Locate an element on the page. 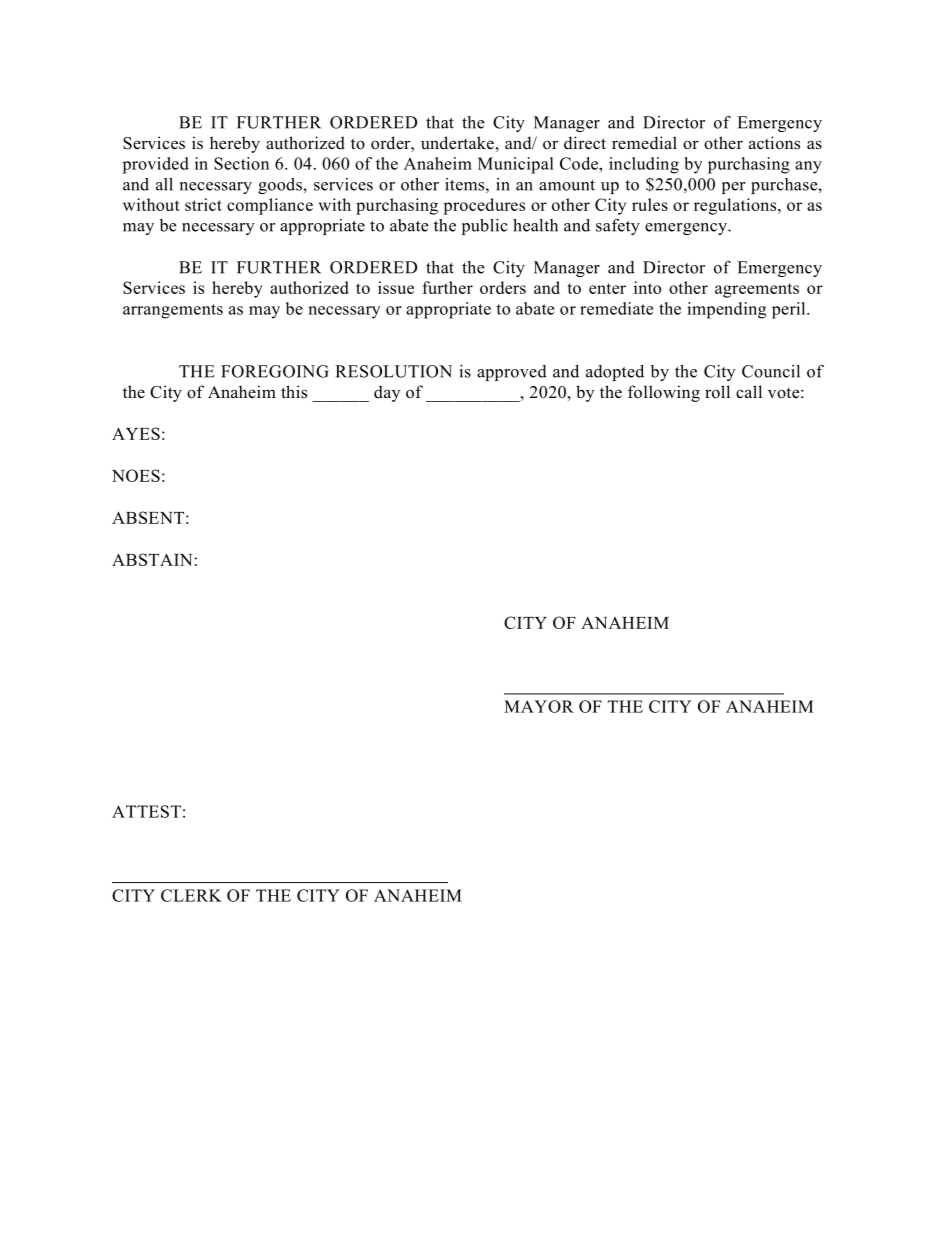 The width and height of the document is (952, 1233). MAYOR is located at coordinates (539, 706).
